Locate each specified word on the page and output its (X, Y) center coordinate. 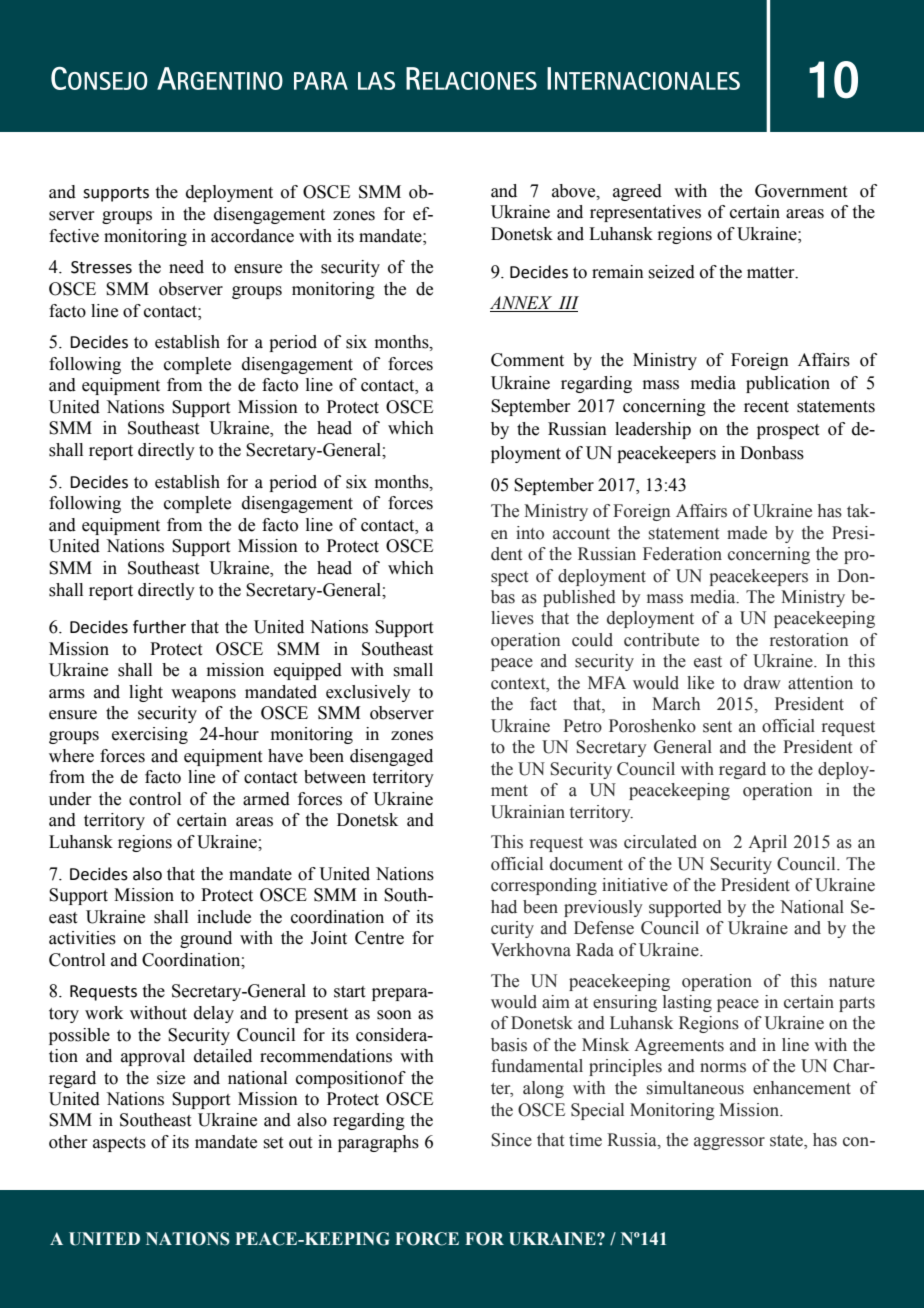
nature (852, 982)
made (747, 533)
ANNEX (521, 302)
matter (772, 273)
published (579, 598)
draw (762, 683)
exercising (150, 735)
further (159, 627)
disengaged (391, 757)
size (171, 1078)
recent (766, 407)
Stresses (101, 267)
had (504, 907)
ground (206, 939)
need (186, 267)
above (575, 191)
